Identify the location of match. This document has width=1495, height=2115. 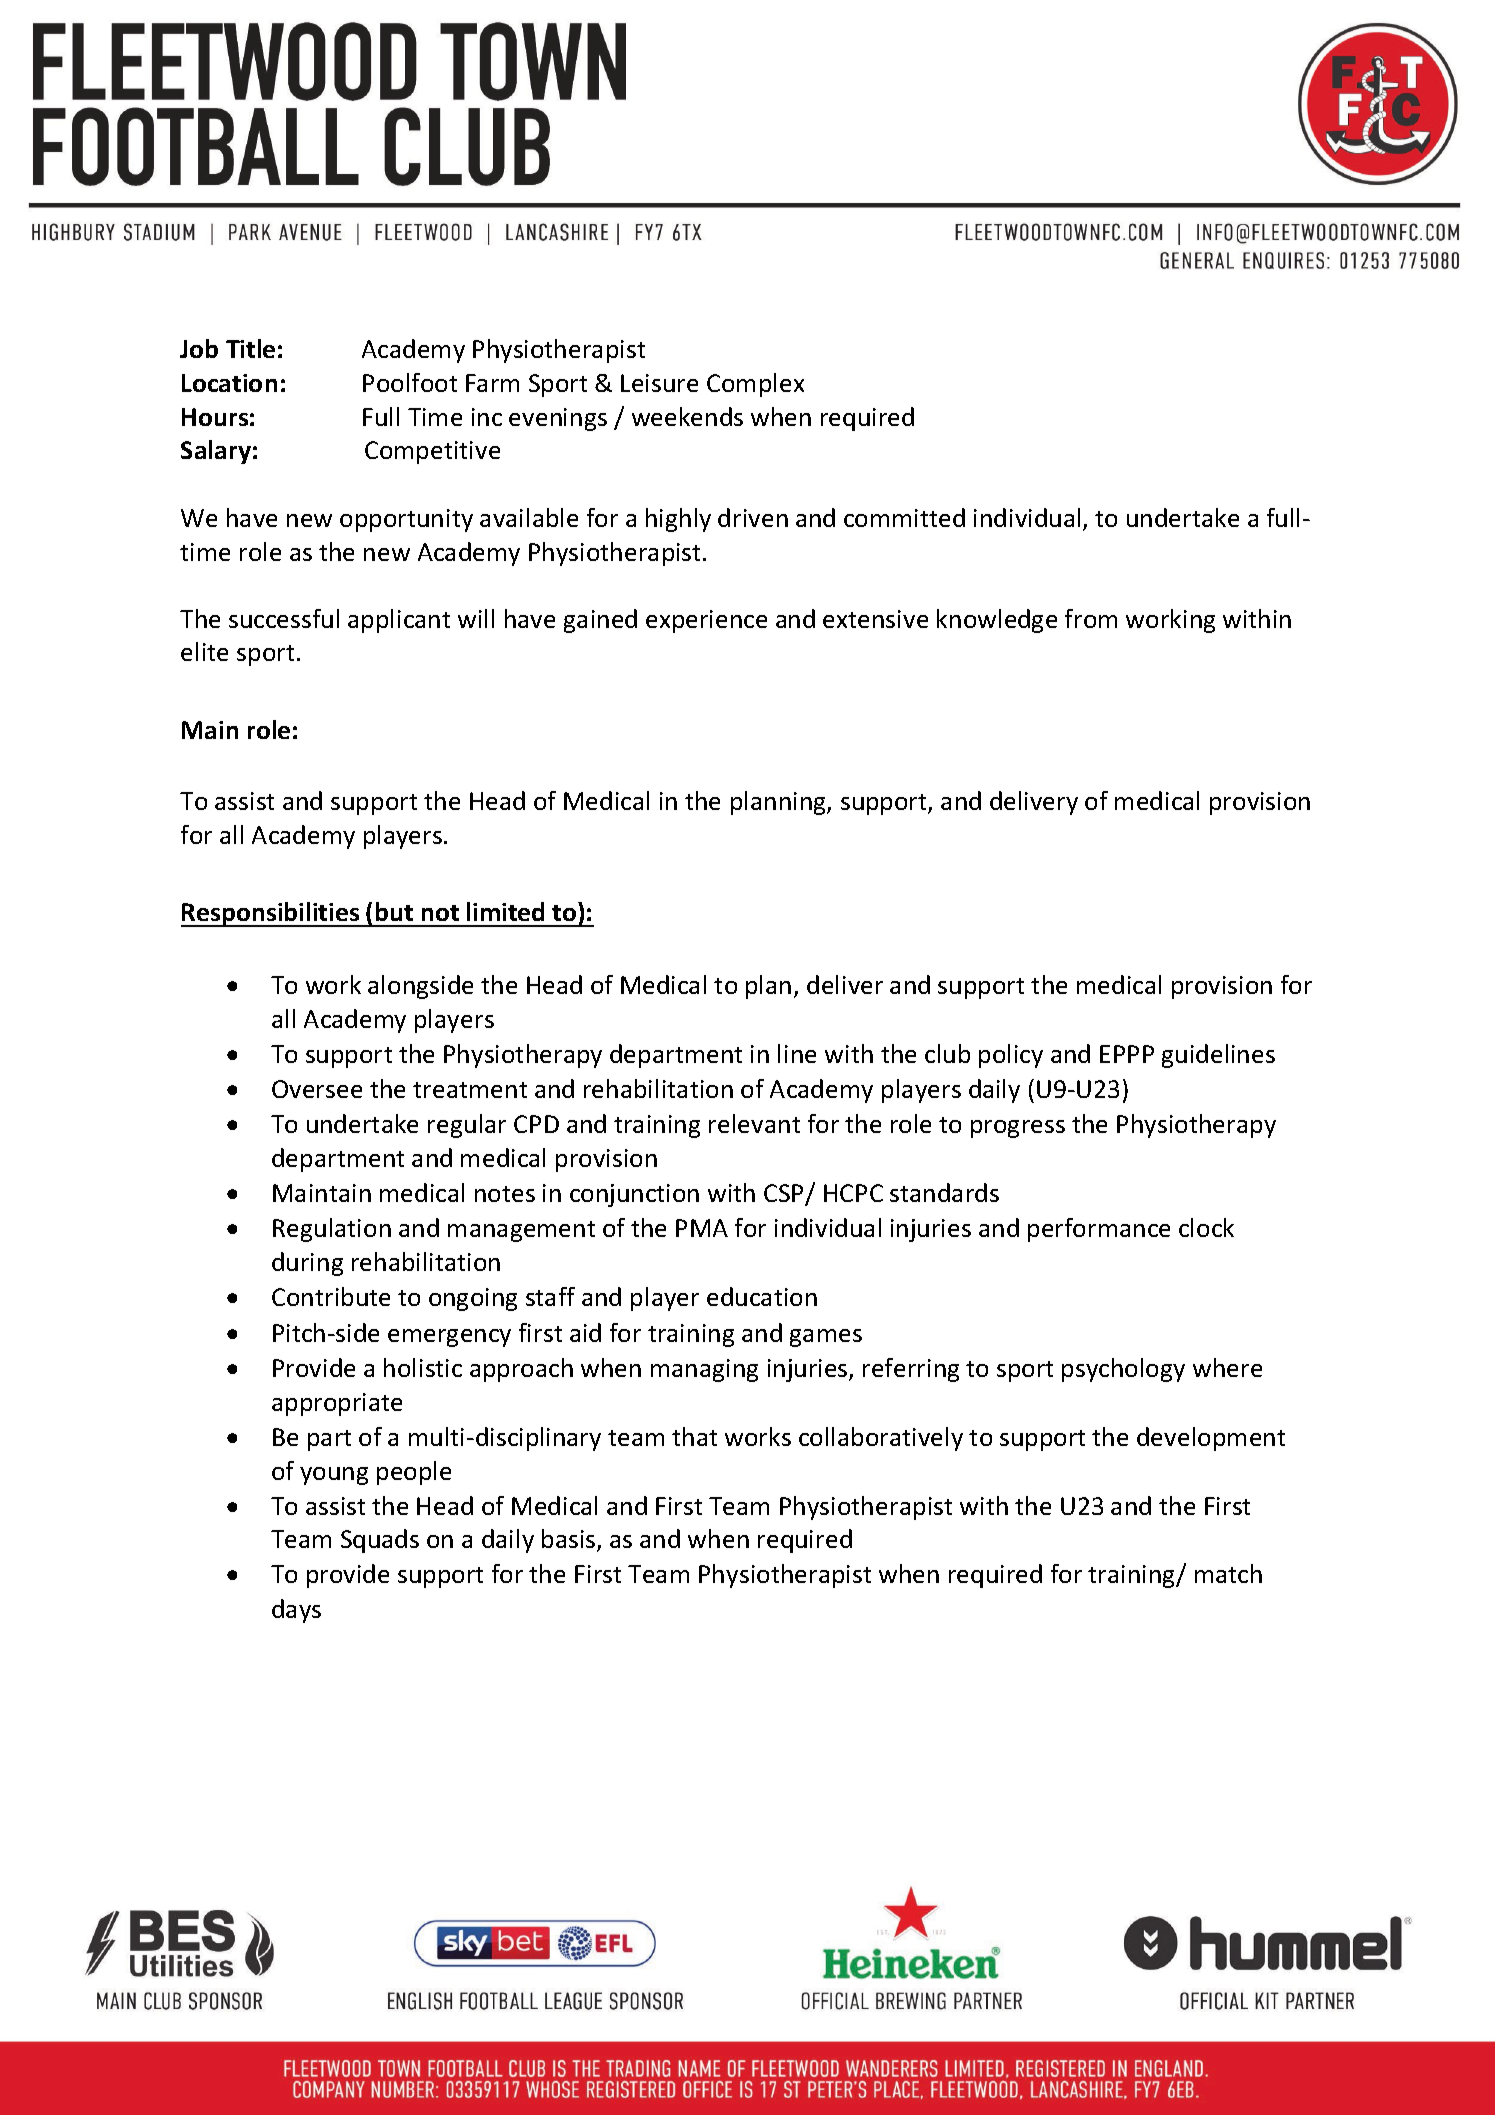
(1228, 1573).
